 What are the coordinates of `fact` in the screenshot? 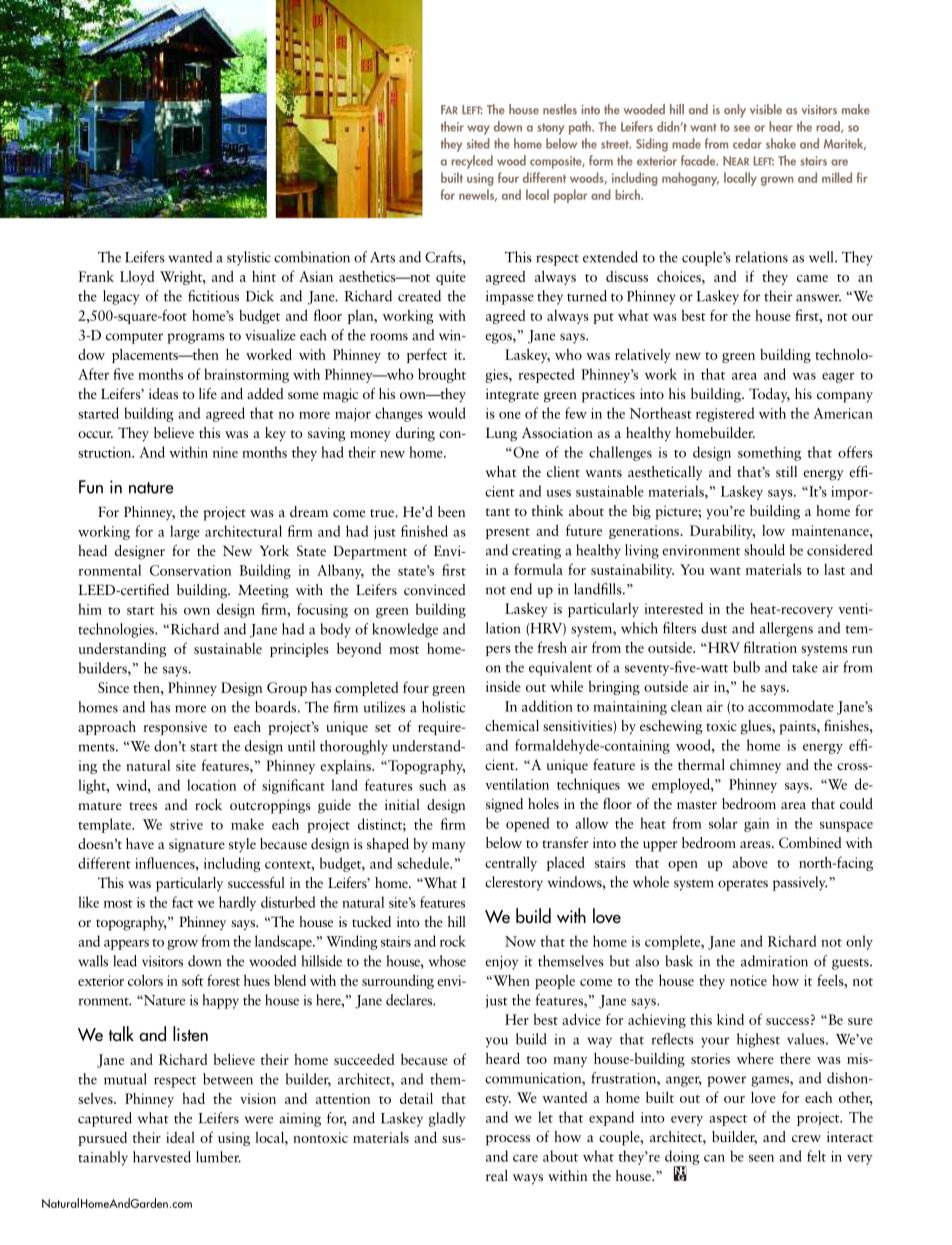 It's located at (183, 902).
